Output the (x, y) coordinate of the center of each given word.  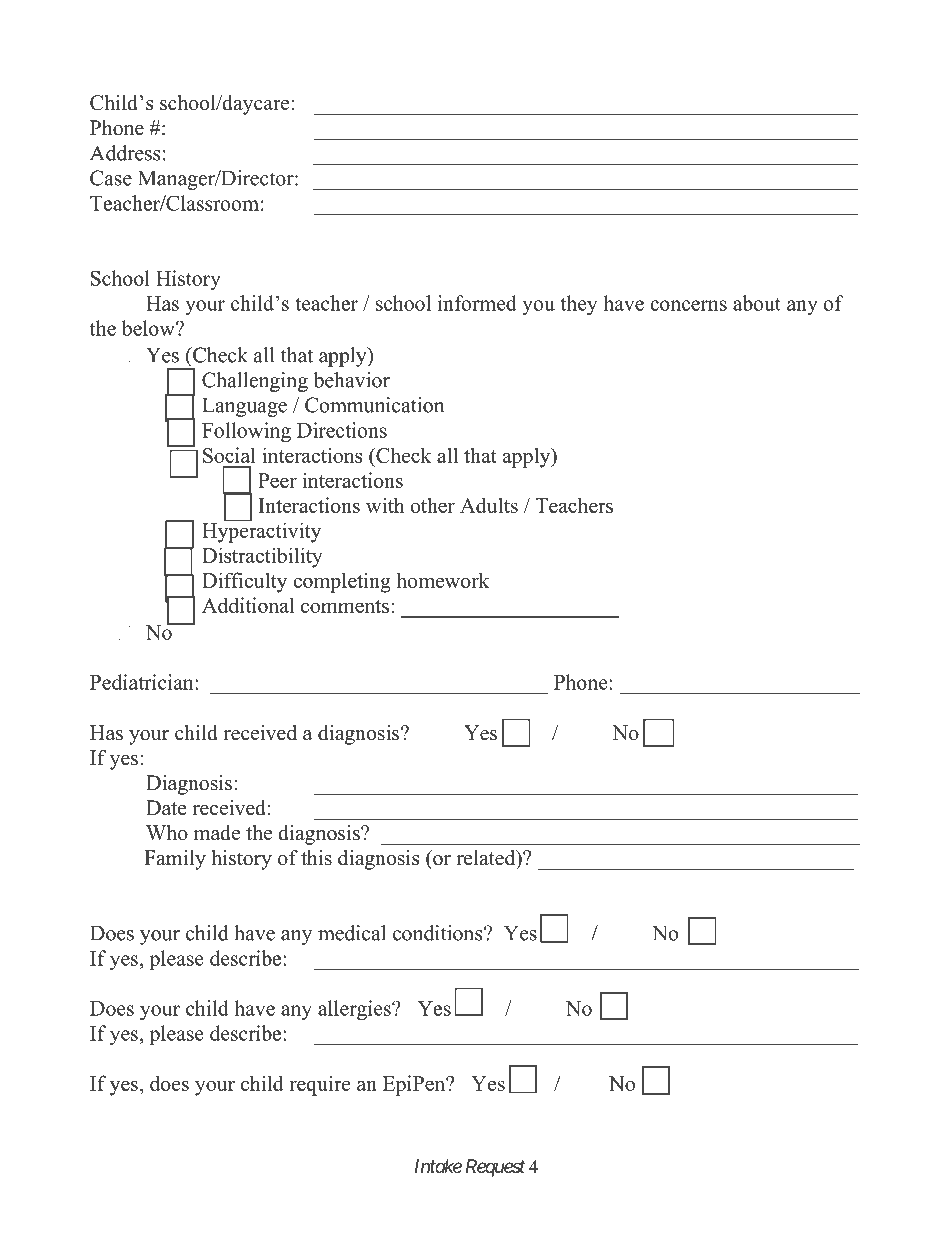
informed (477, 303)
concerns (688, 305)
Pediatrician (143, 682)
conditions (439, 933)
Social (229, 455)
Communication (374, 405)
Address (125, 153)
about (757, 303)
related (487, 859)
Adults (489, 505)
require (320, 1085)
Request (495, 1168)
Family (175, 860)
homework (443, 580)
